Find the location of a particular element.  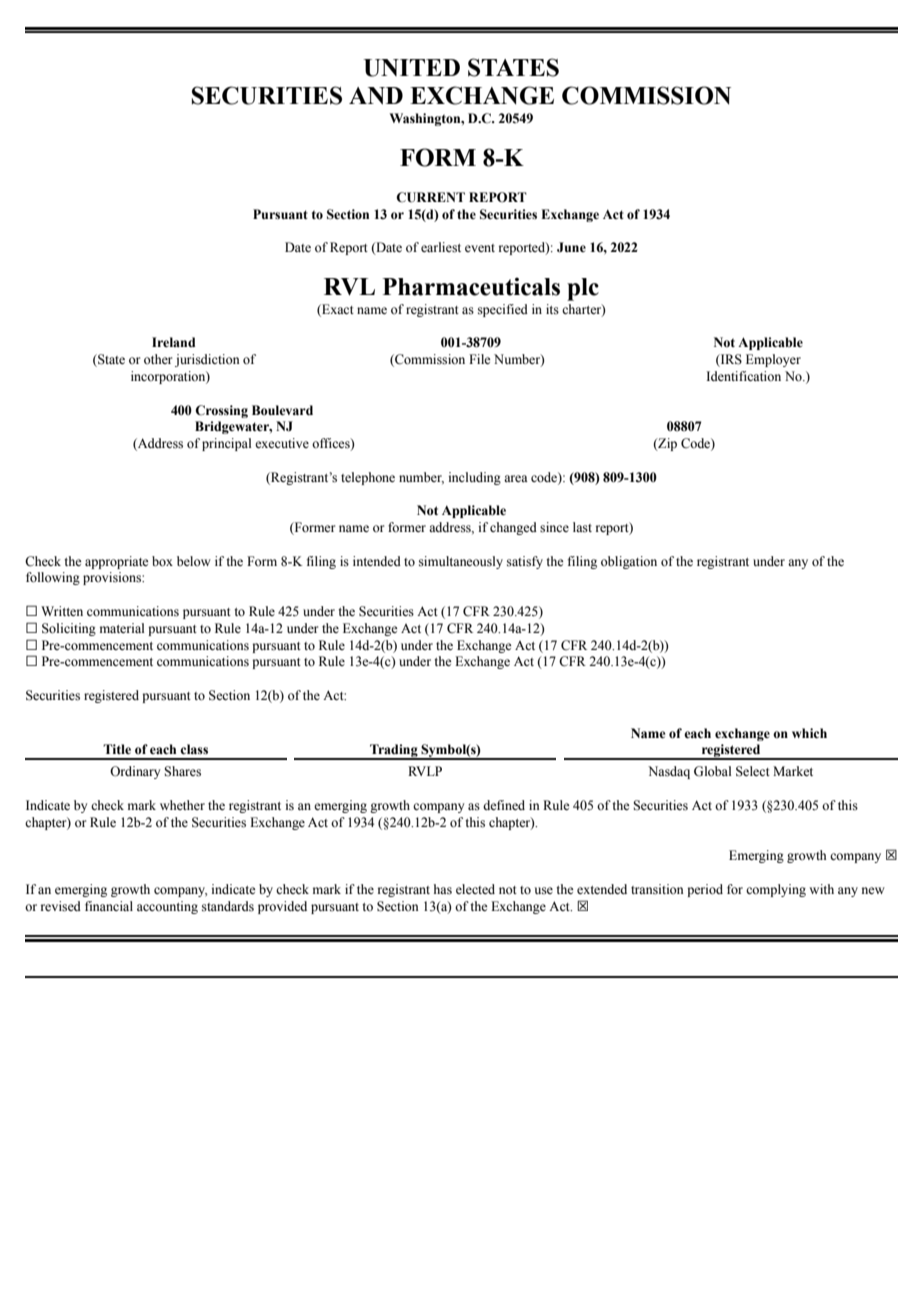

June is located at coordinates (571, 247).
